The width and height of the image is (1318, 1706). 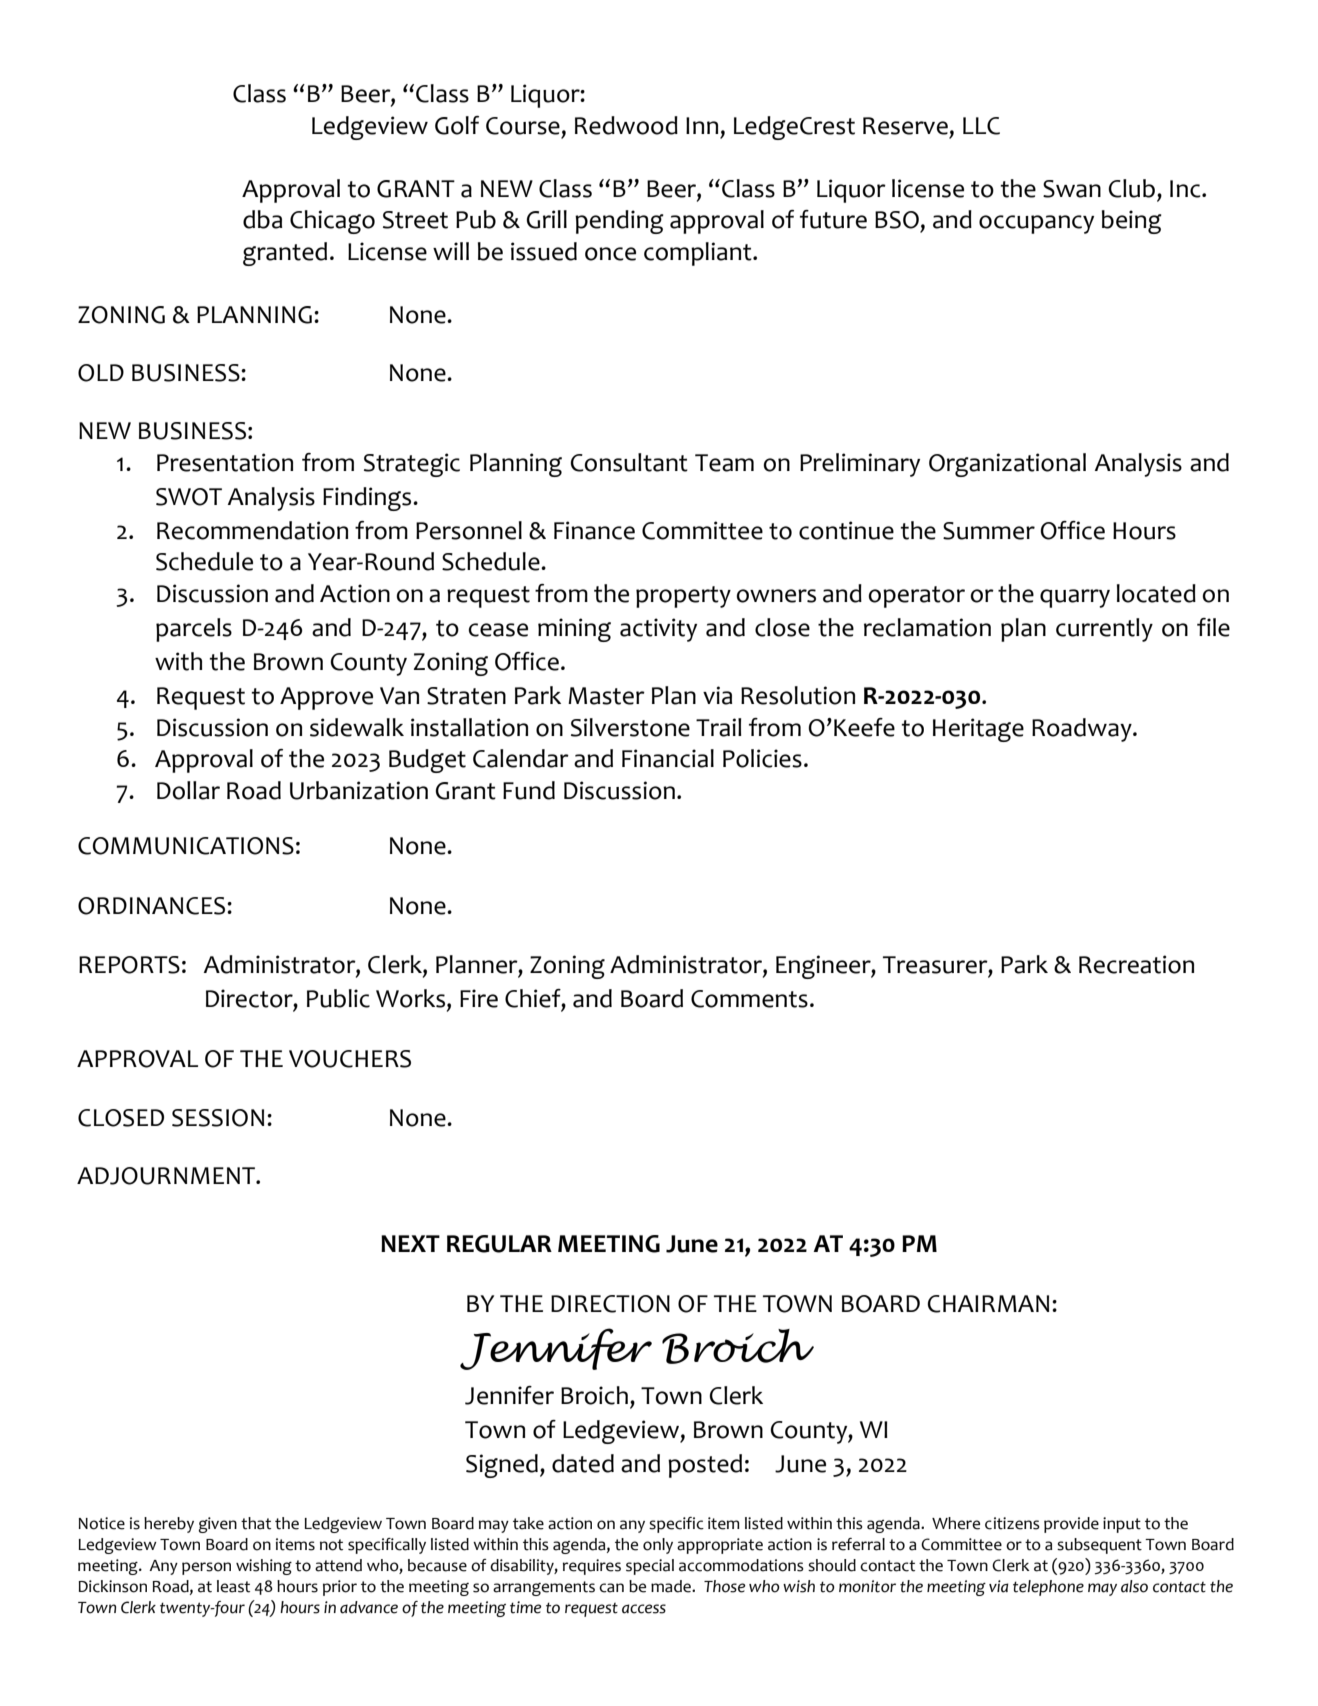 I want to click on activity, so click(x=658, y=630).
